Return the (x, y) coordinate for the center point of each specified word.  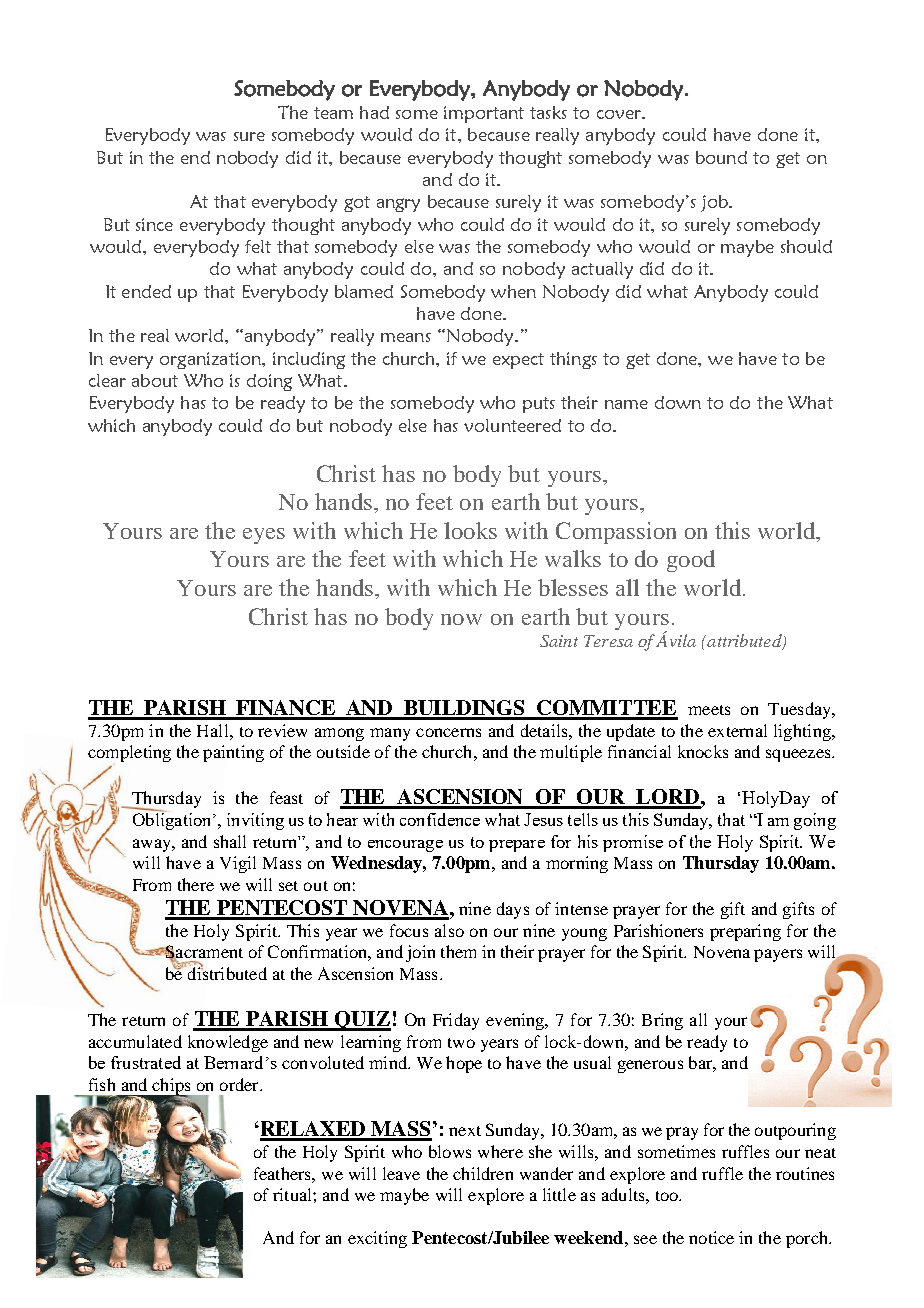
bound (721, 157)
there (196, 884)
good (691, 561)
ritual (293, 1194)
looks (470, 530)
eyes (264, 536)
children (483, 1173)
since (154, 224)
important (484, 114)
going (815, 821)
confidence (440, 819)
